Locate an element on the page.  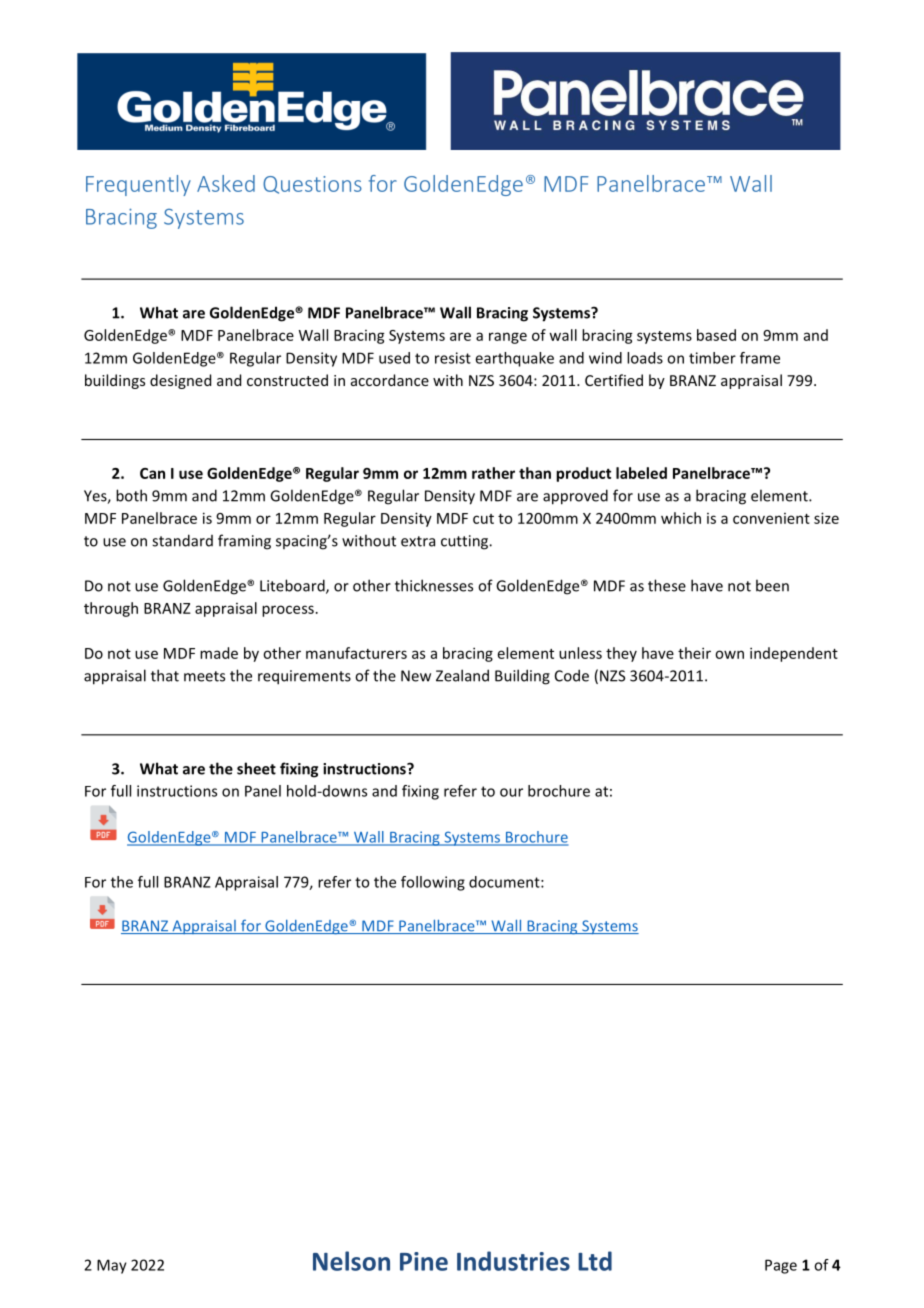
thicknesses is located at coordinates (434, 585).
